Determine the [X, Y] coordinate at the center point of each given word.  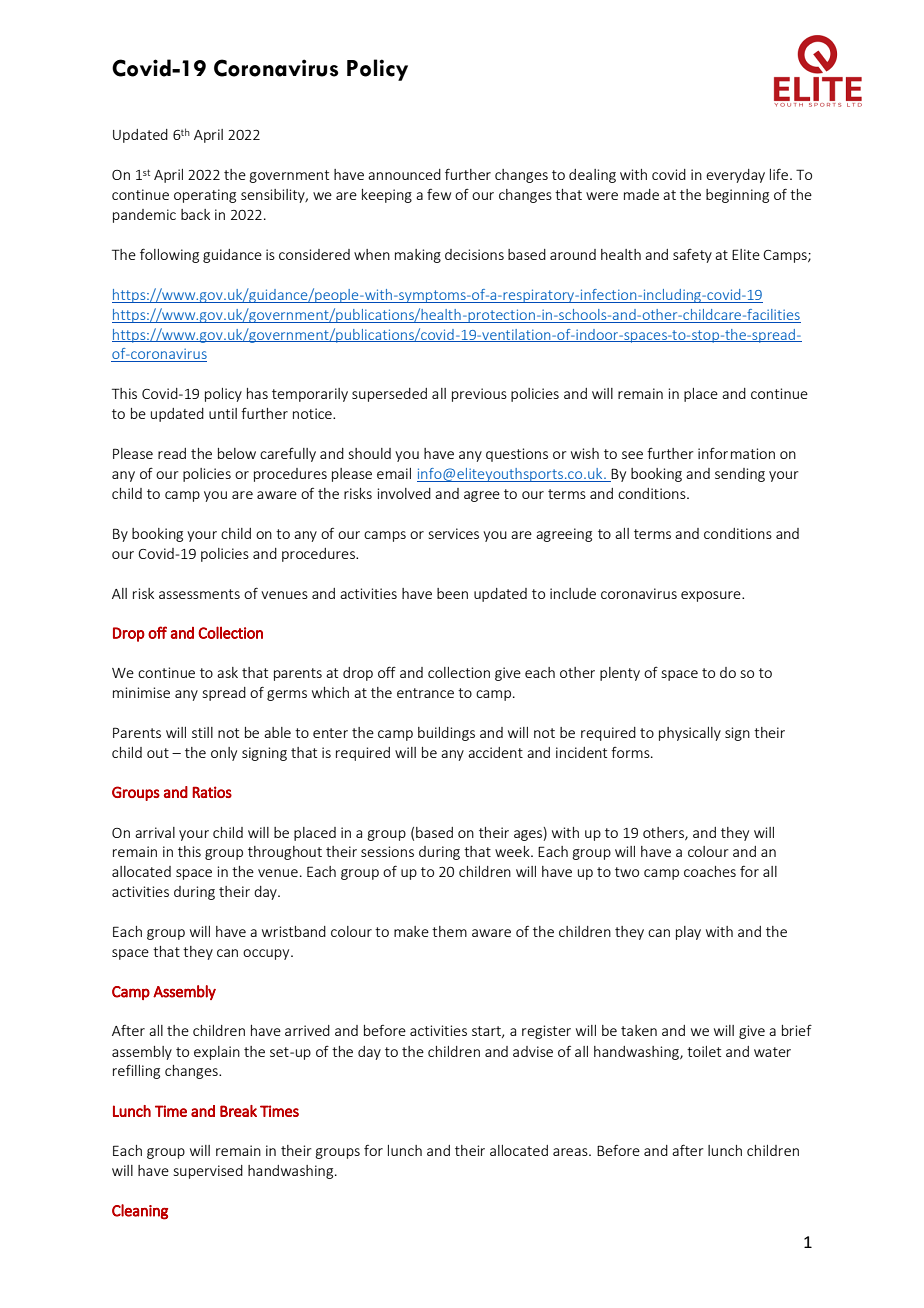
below [237, 453]
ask [227, 672]
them [449, 931]
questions [517, 455]
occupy [267, 954]
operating [205, 196]
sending [740, 475]
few [439, 194]
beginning [737, 196]
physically [690, 734]
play [688, 933]
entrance [425, 693]
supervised [208, 1172]
